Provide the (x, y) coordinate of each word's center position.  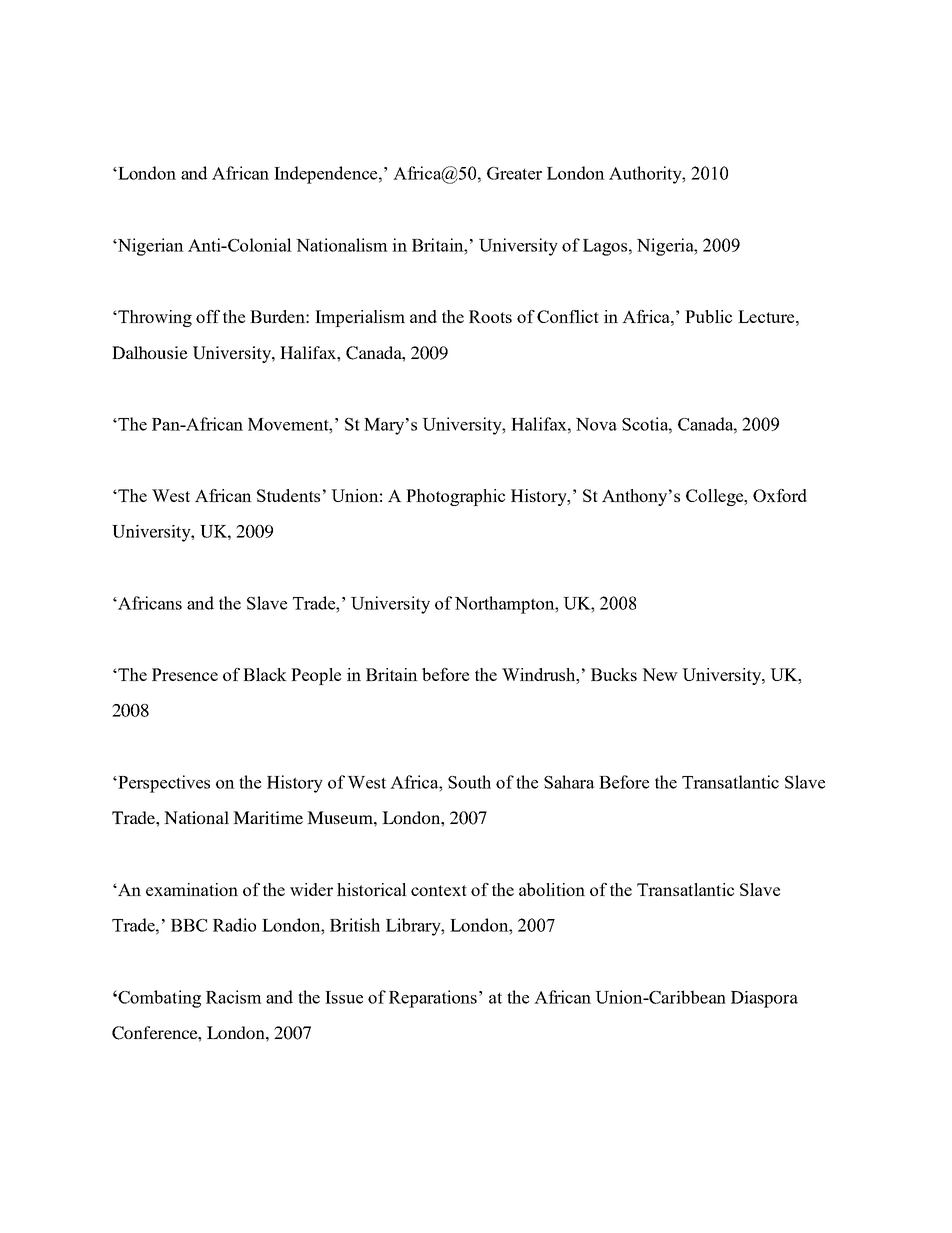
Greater (514, 173)
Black (265, 674)
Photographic (455, 497)
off (208, 316)
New (660, 674)
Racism (234, 997)
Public (708, 316)
